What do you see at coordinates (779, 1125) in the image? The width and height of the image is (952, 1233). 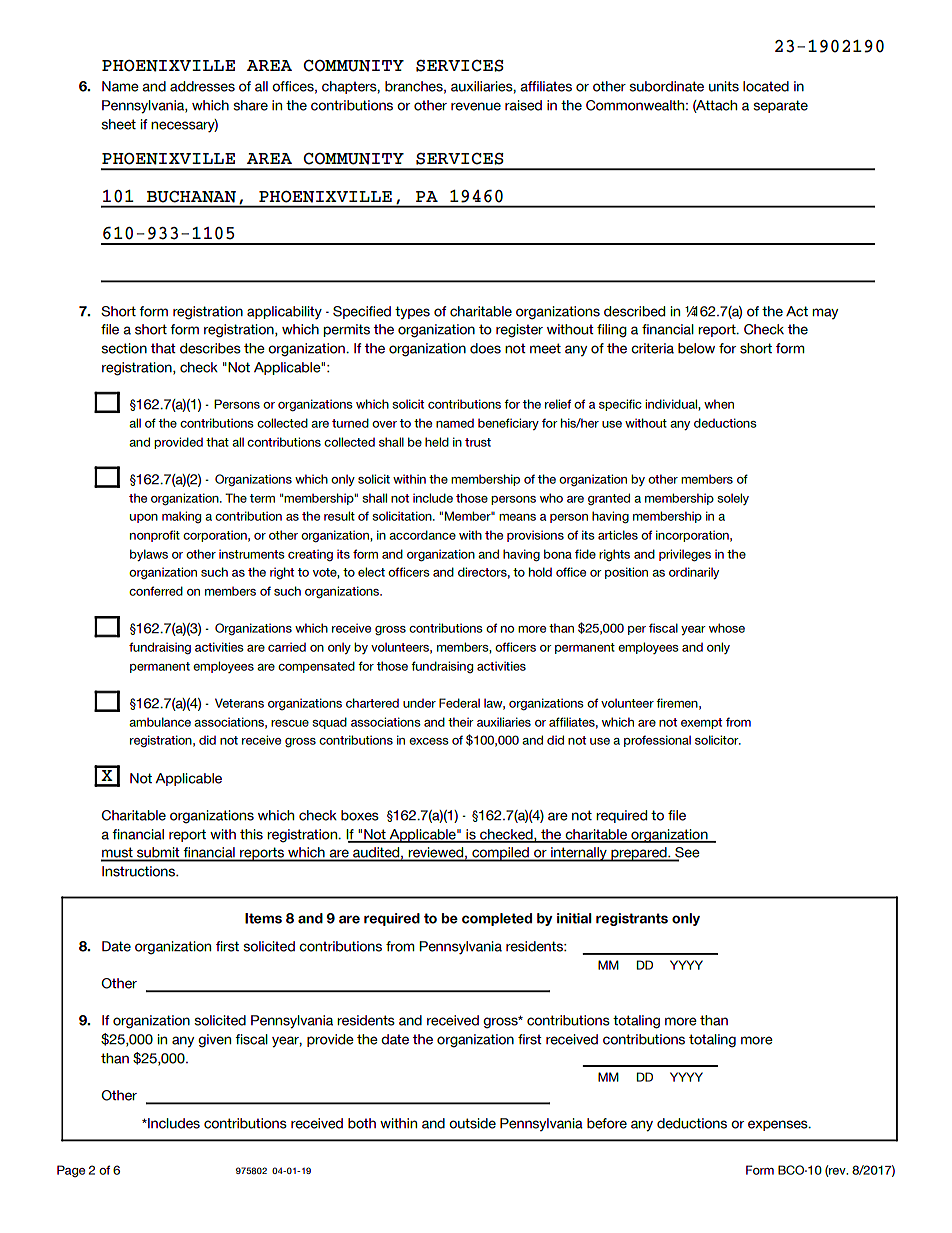 I see `expenses` at bounding box center [779, 1125].
